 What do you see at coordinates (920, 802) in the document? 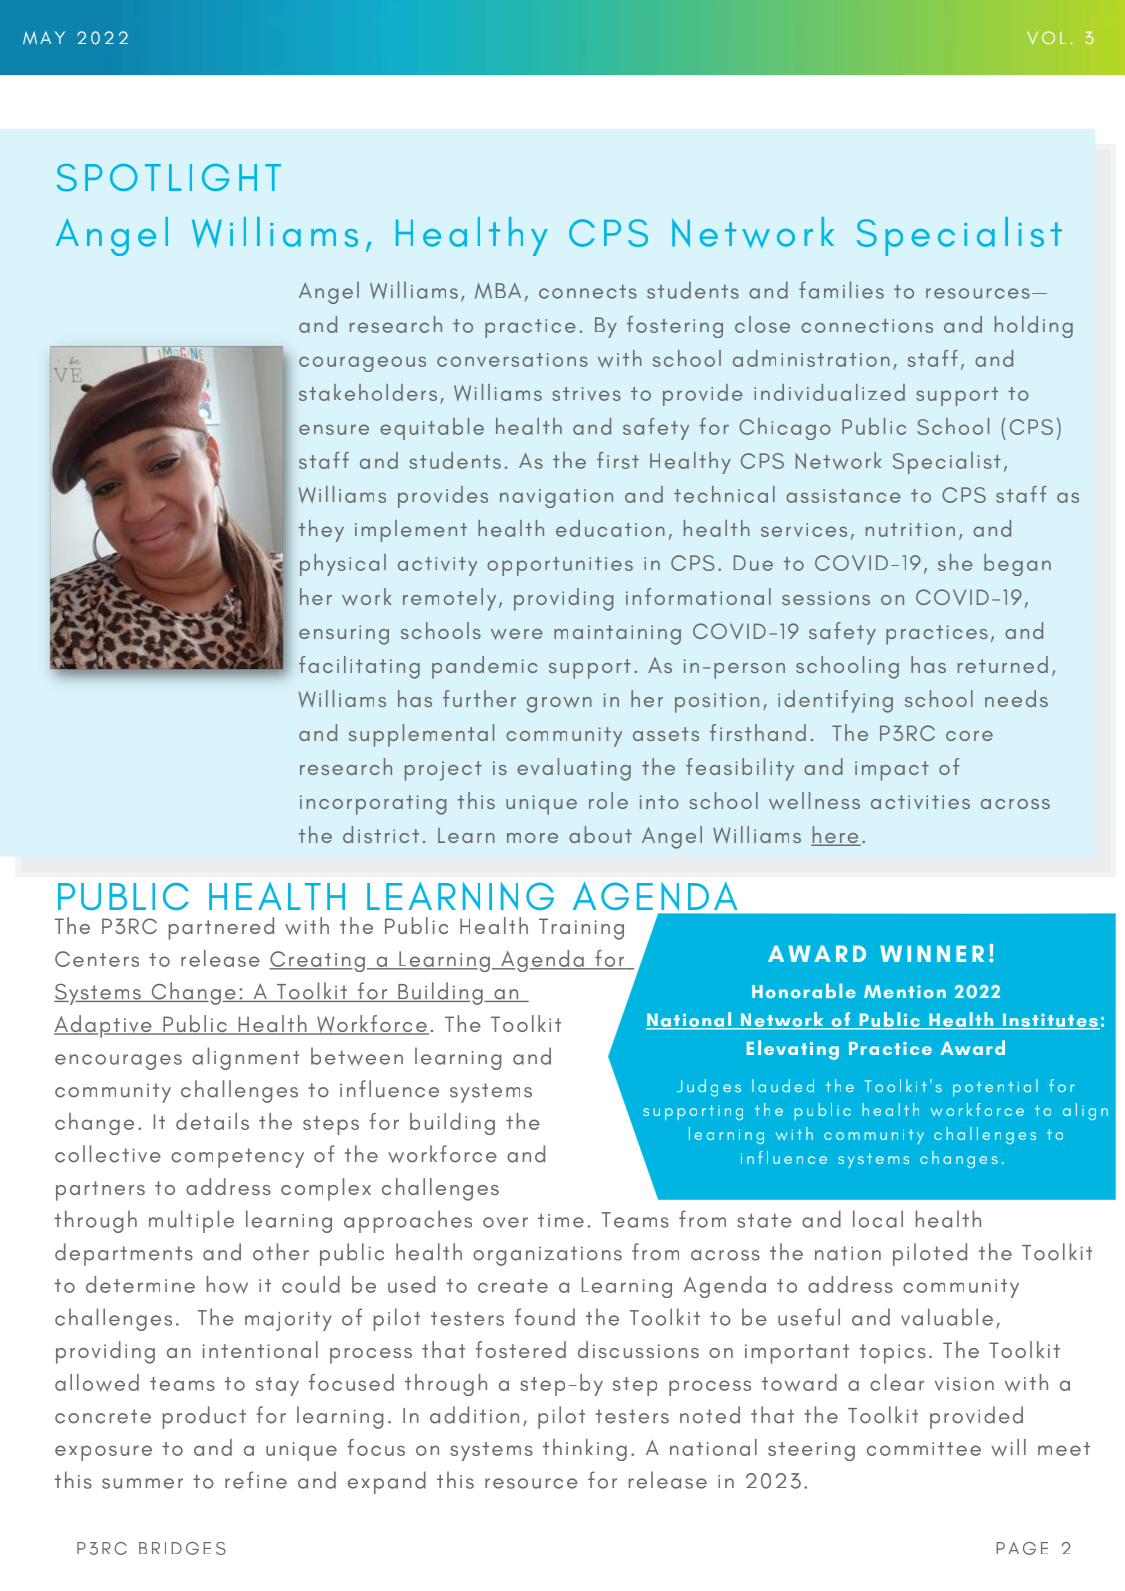
I see `activities` at bounding box center [920, 802].
